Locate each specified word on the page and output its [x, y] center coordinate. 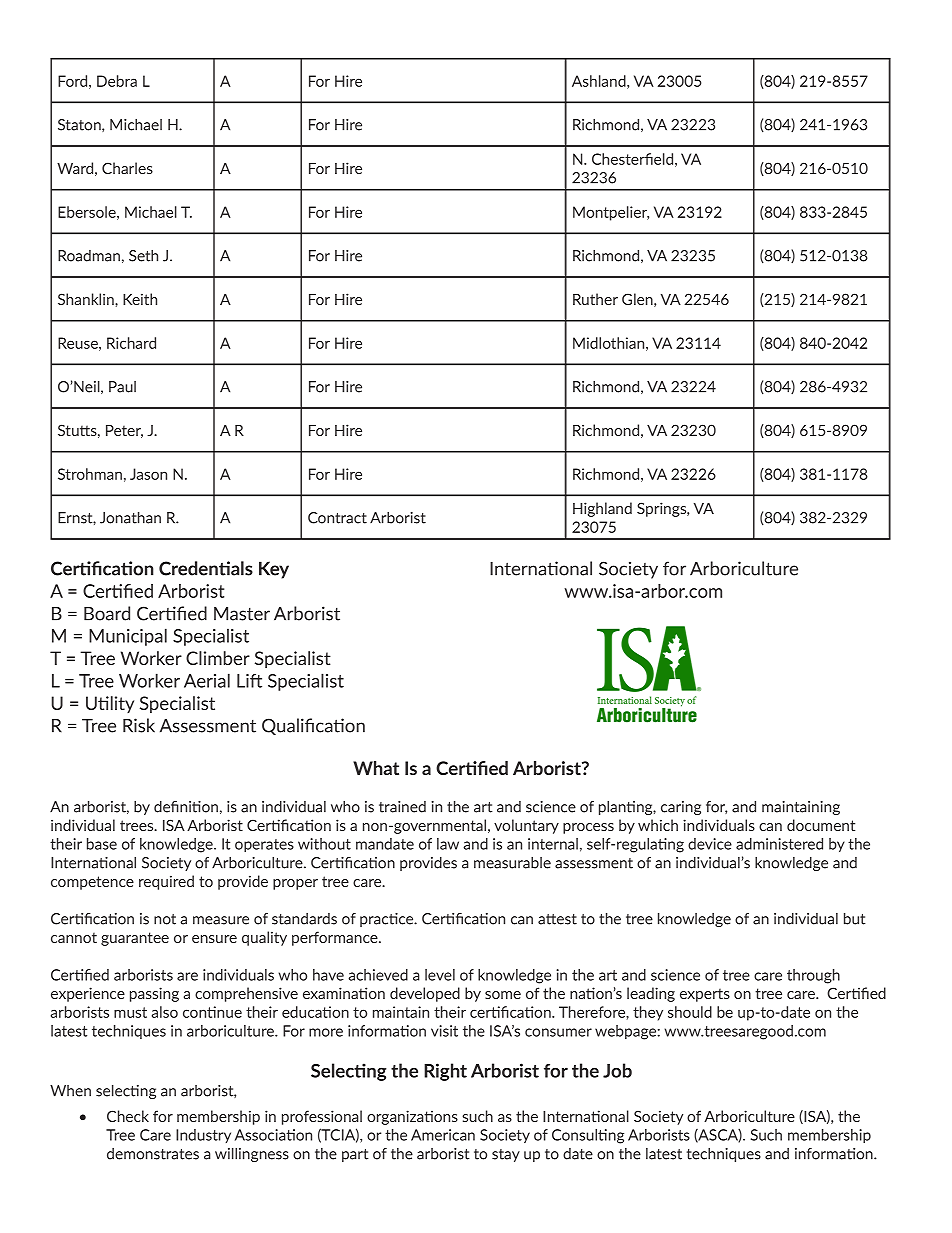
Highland [602, 509]
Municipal [128, 637]
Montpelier [611, 213]
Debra [117, 81]
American [443, 1135]
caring [681, 808]
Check [128, 1116]
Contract [337, 518]
